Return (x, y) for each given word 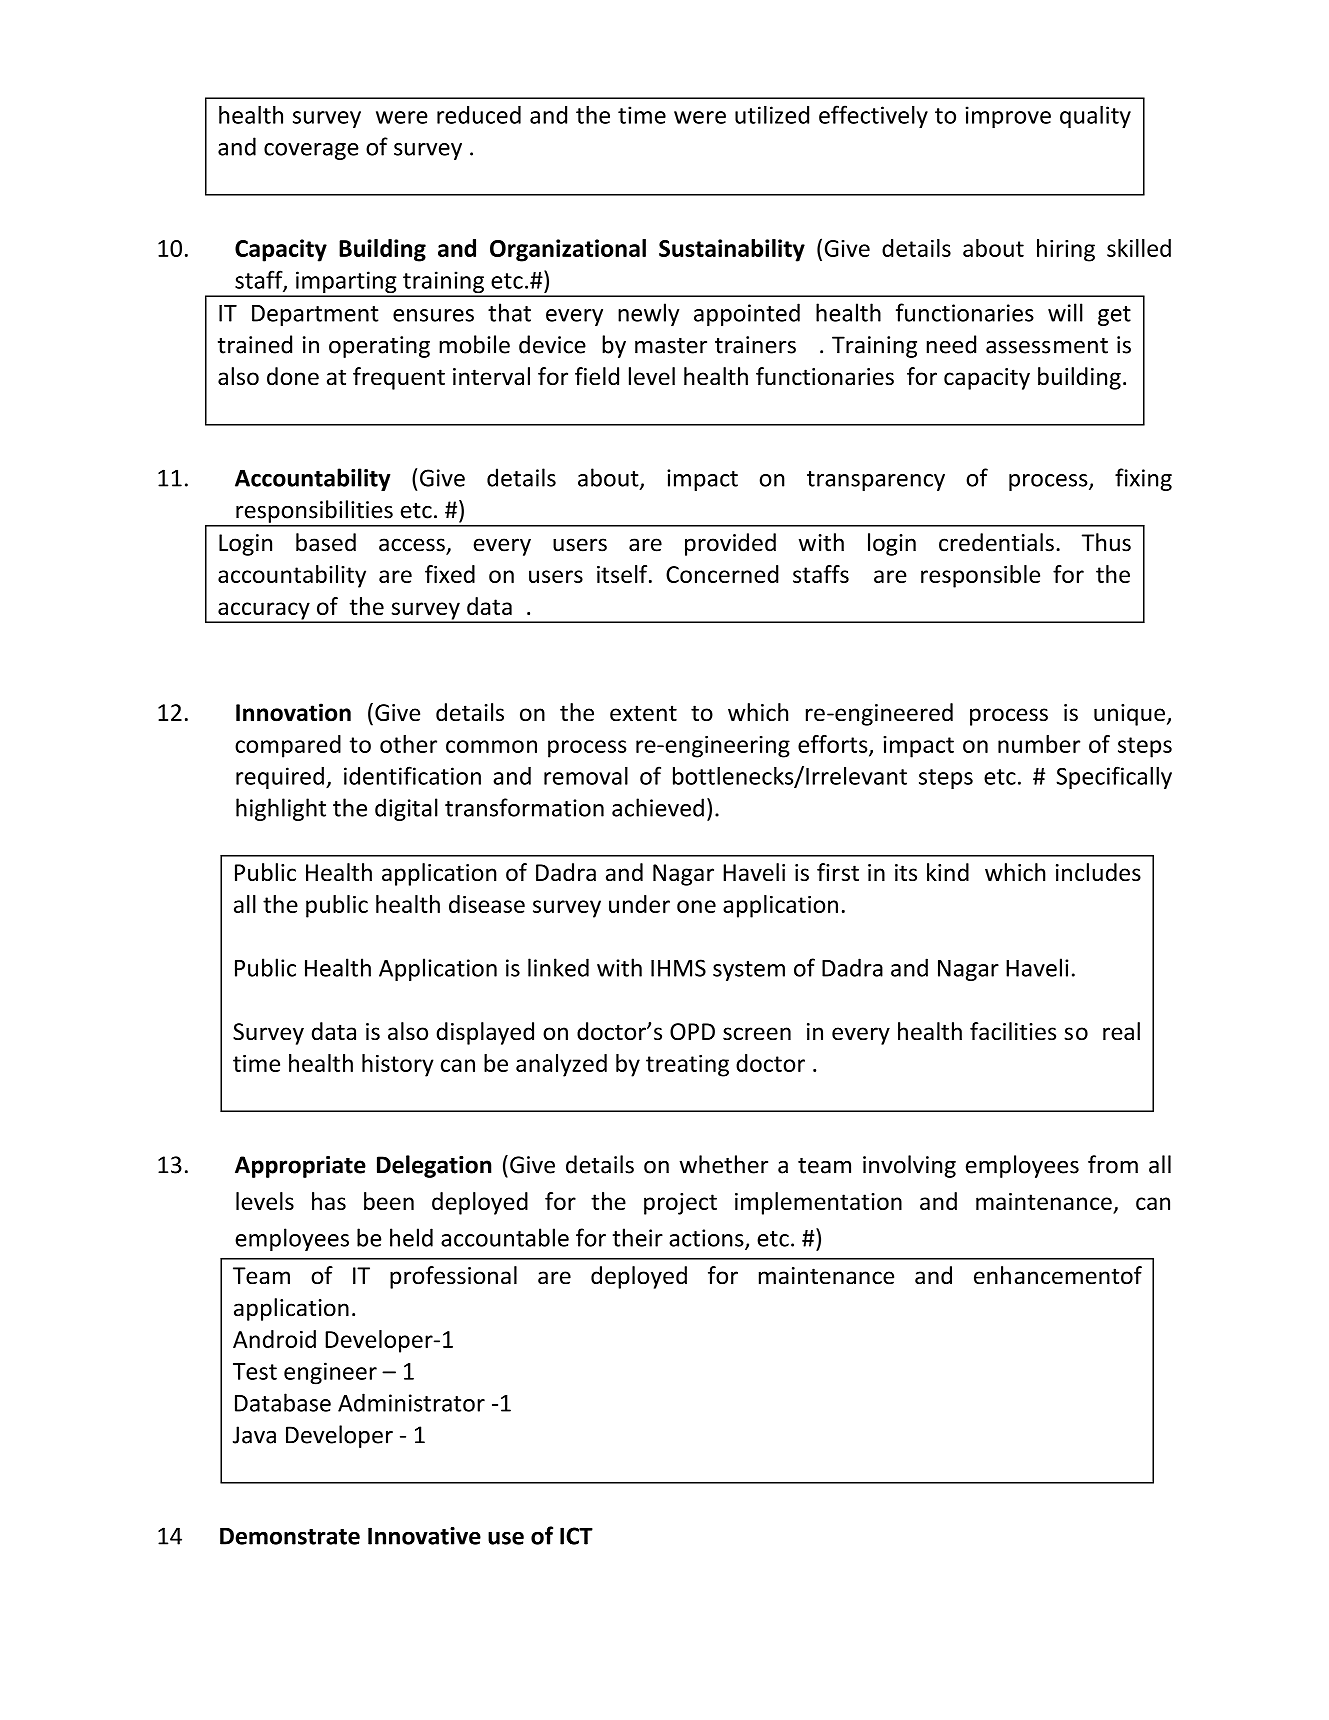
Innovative (424, 1536)
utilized (772, 115)
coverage (311, 151)
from (1113, 1164)
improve (1008, 117)
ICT (576, 1536)
